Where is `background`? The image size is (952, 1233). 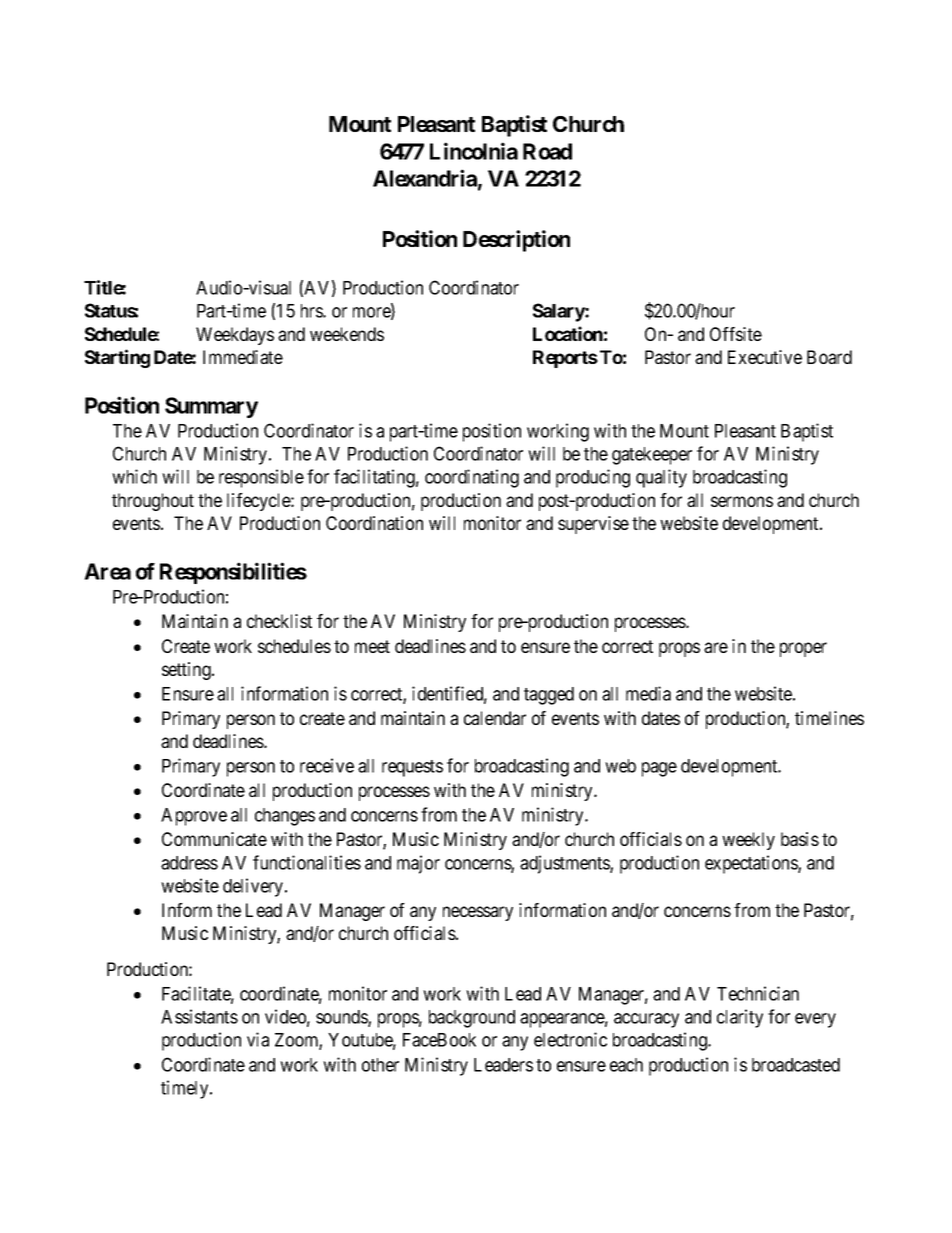
background is located at coordinates (472, 1019).
